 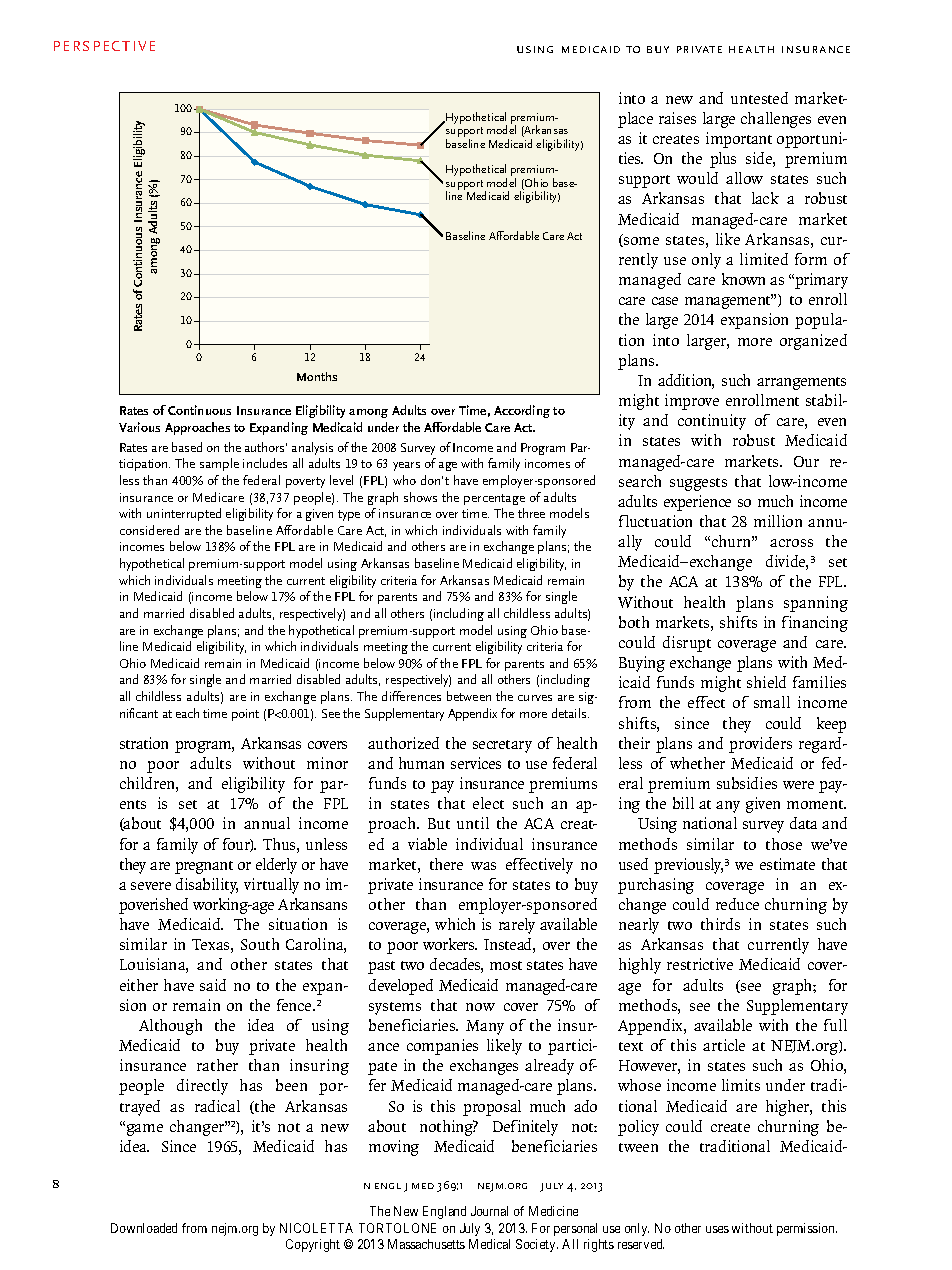 What do you see at coordinates (245, 715) in the page?
I see `point` at bounding box center [245, 715].
